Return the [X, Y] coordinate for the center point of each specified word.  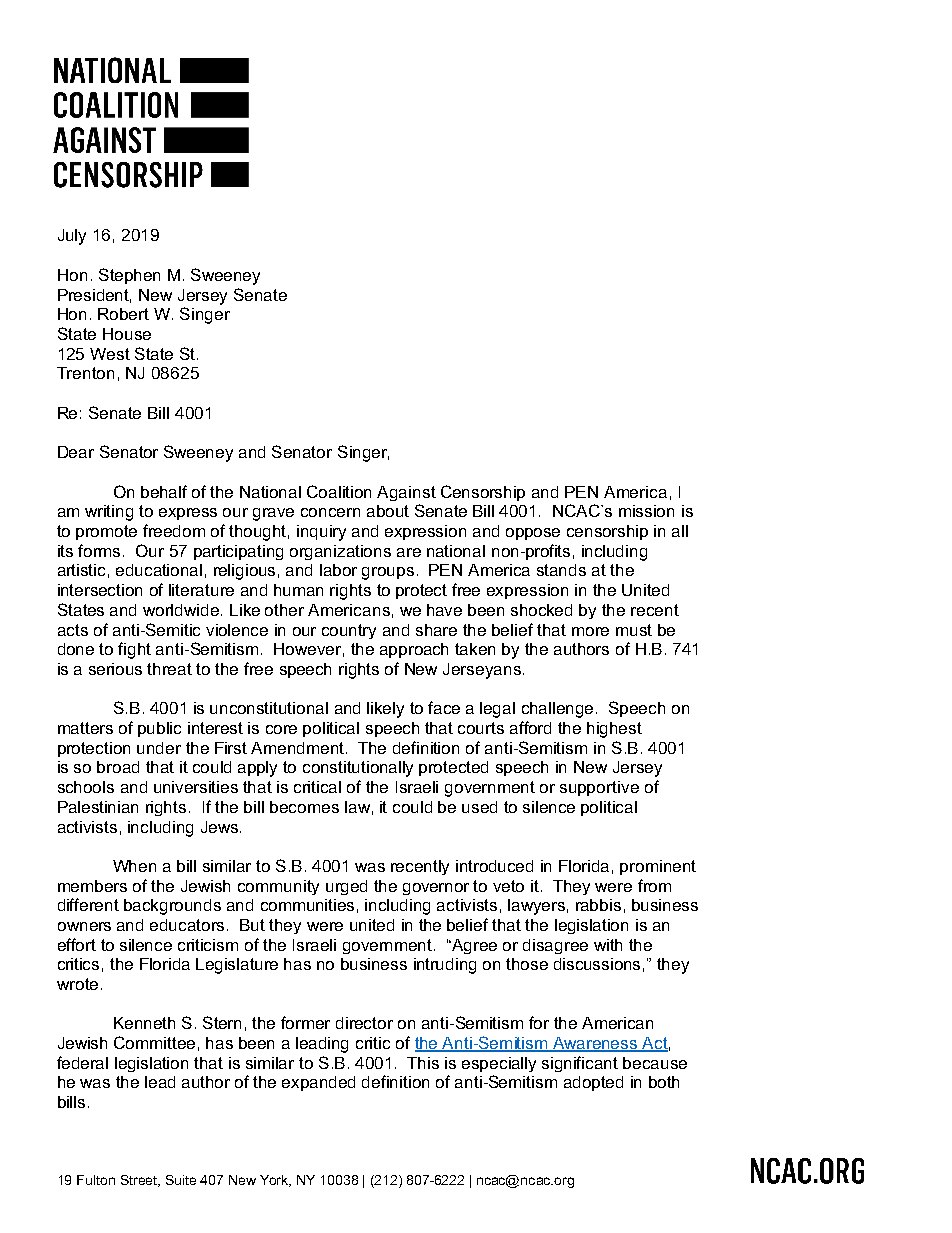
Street [140, 1181]
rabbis [598, 905]
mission [646, 511]
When [134, 866]
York [275, 1181]
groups [388, 573]
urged [346, 887]
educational [159, 570]
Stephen [129, 276]
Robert [123, 314]
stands [561, 570]
